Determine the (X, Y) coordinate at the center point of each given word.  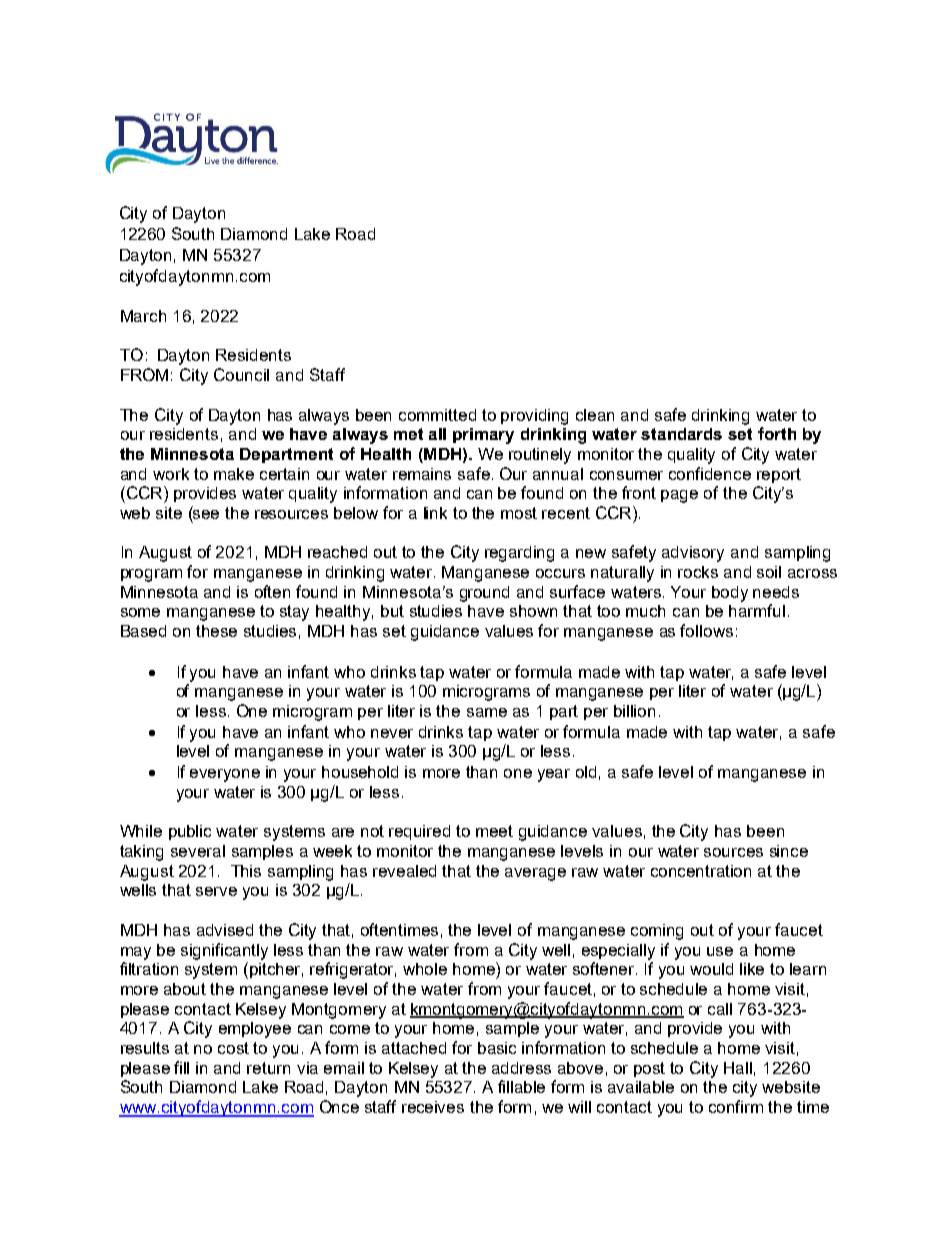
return (268, 1068)
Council (241, 374)
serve (216, 891)
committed (437, 415)
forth (777, 433)
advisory (693, 554)
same (487, 712)
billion (634, 711)
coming (657, 932)
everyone (225, 775)
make (234, 474)
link (435, 513)
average (535, 874)
